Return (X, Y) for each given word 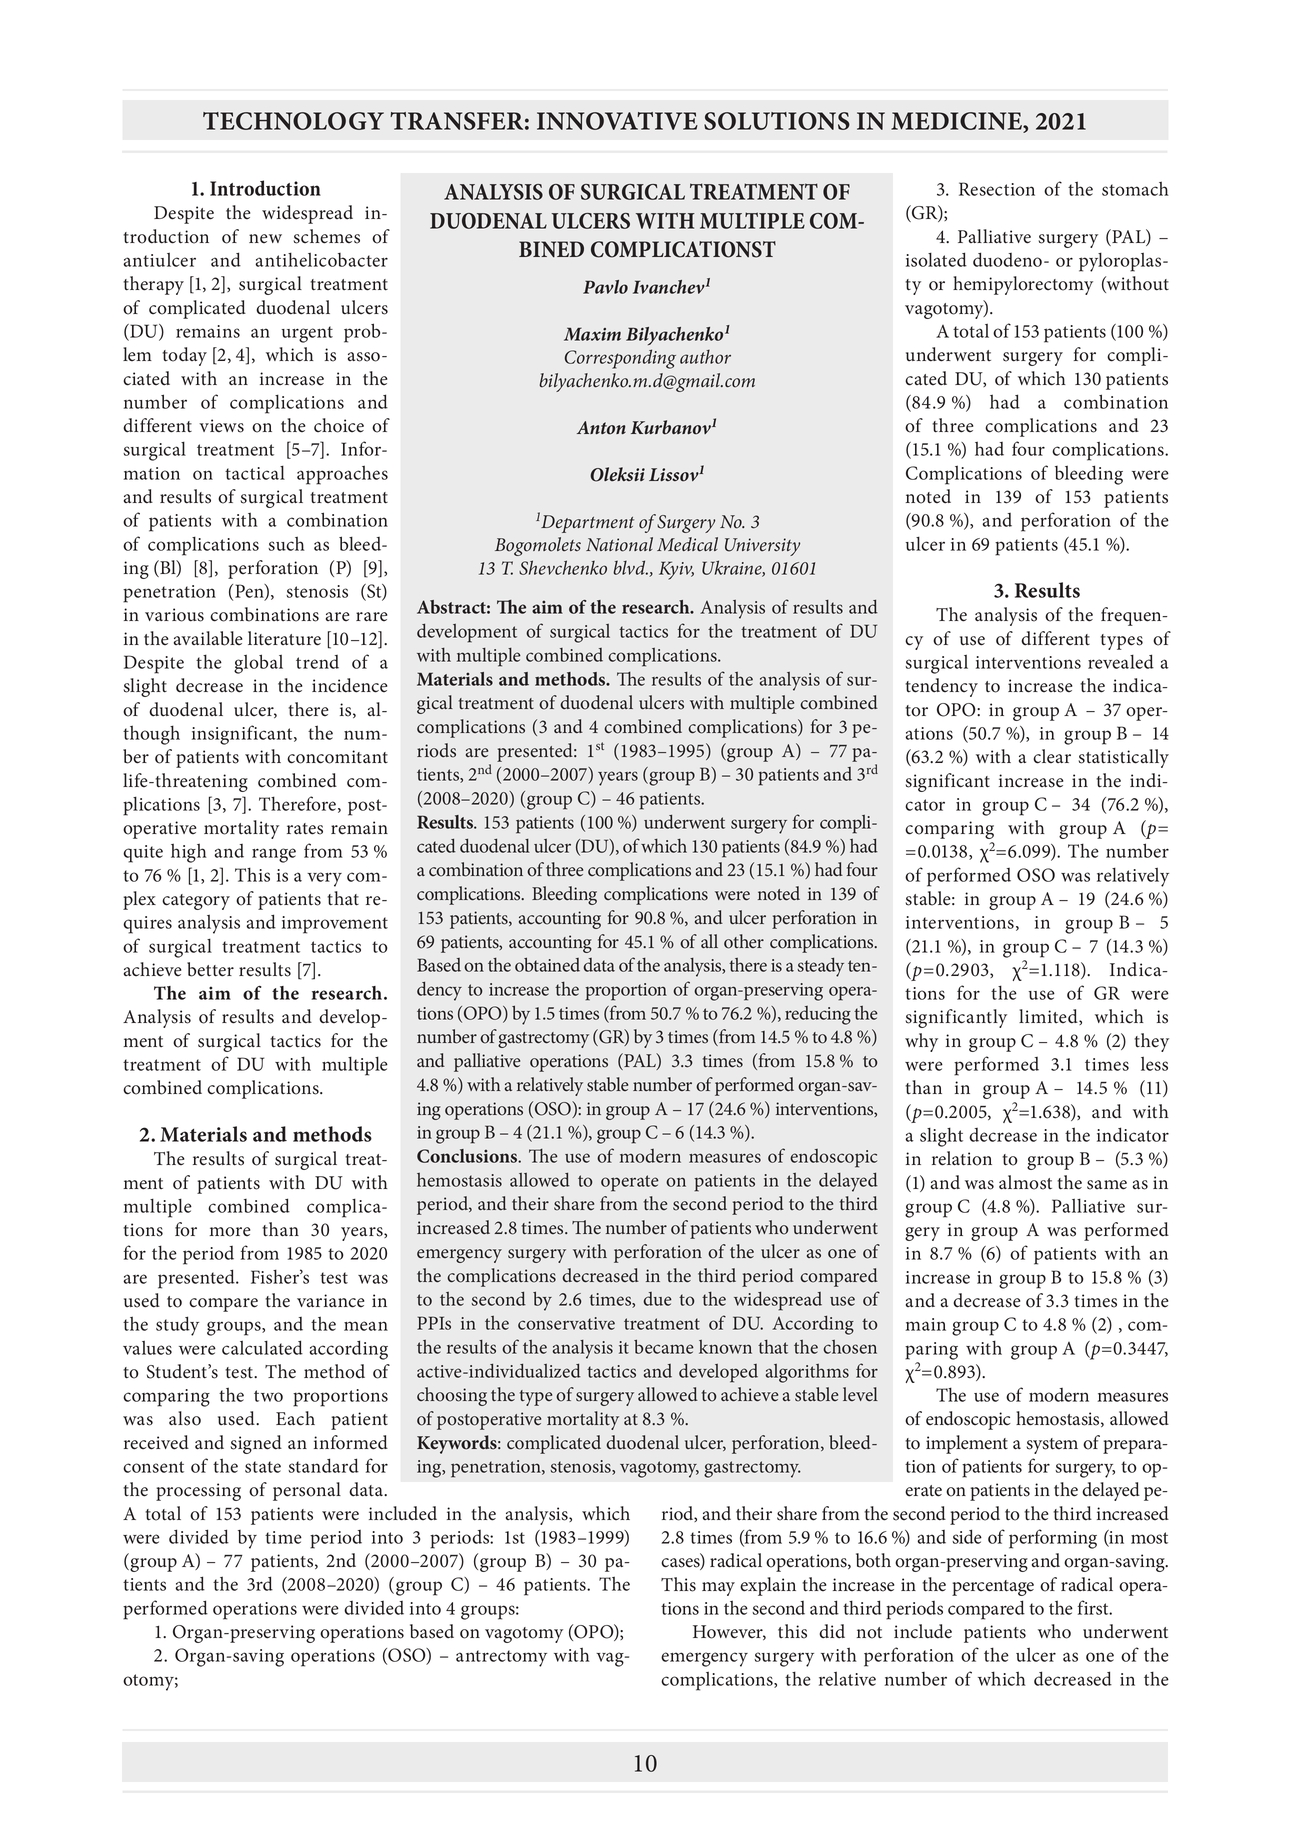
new (265, 238)
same (1107, 1185)
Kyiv (676, 570)
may (718, 1589)
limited (1049, 1017)
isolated (936, 259)
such (286, 543)
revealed (1121, 661)
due (657, 1299)
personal (307, 1491)
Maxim (592, 334)
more (230, 1232)
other (744, 941)
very (324, 879)
